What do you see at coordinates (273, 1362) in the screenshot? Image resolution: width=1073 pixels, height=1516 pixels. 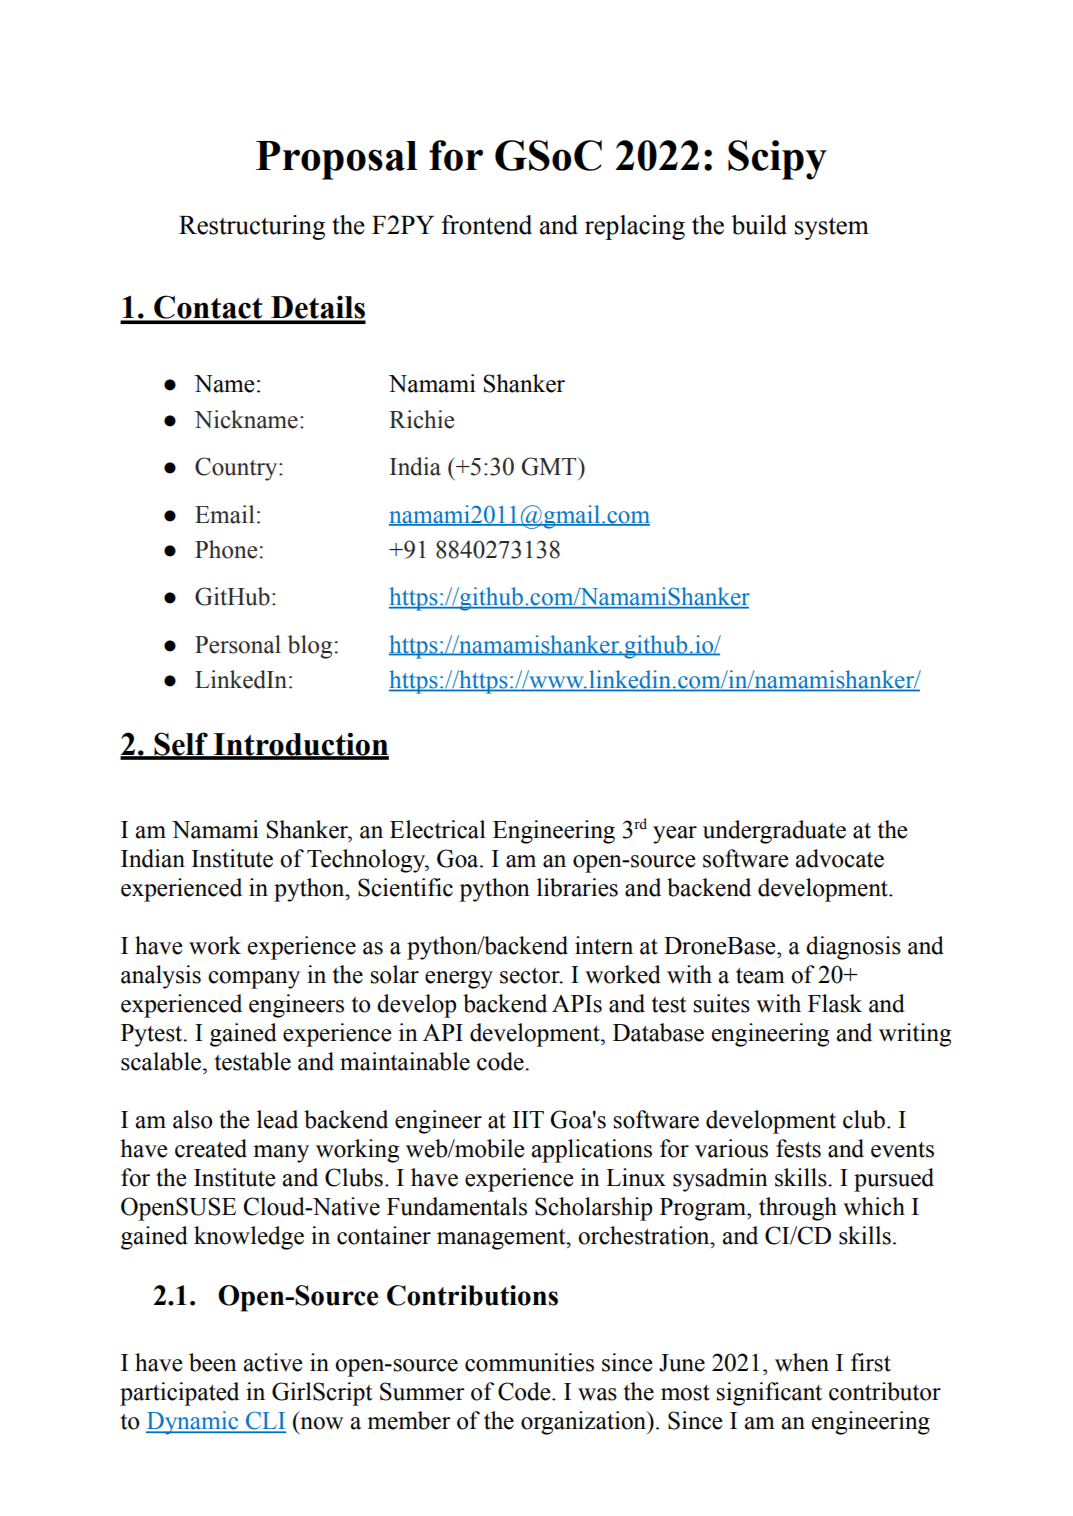 I see `active` at bounding box center [273, 1362].
